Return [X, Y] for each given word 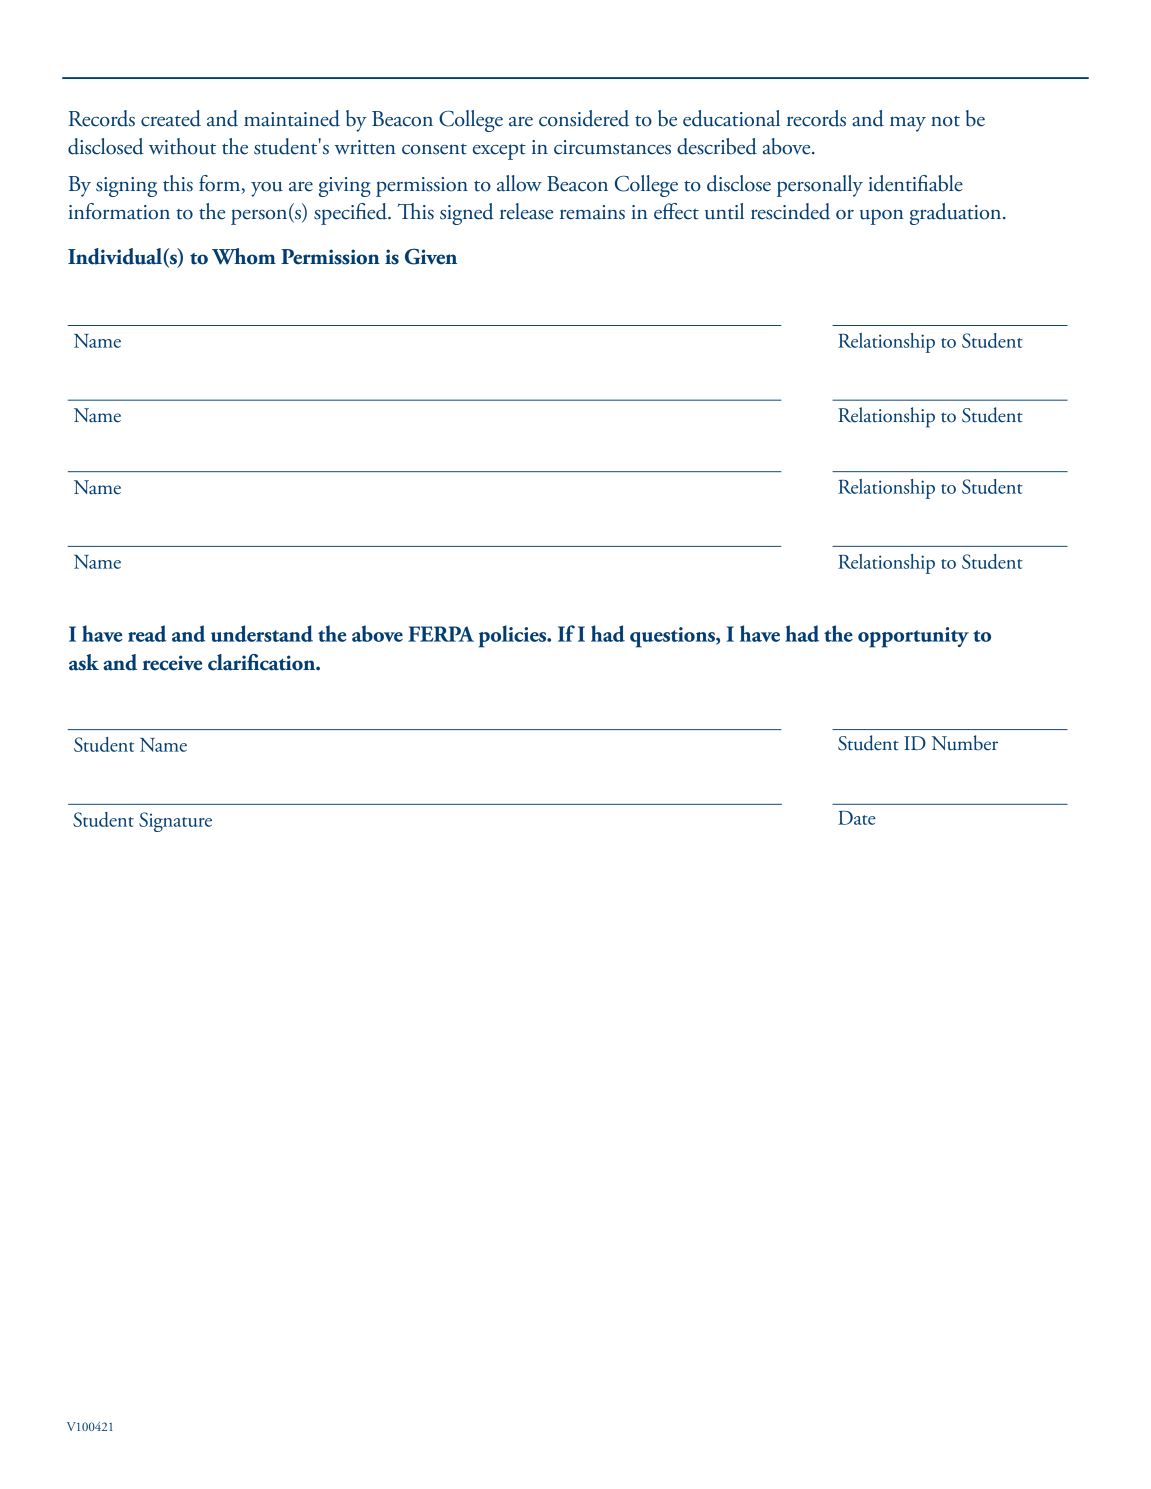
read [147, 633]
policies [514, 636]
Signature [175, 822]
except [499, 152]
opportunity [913, 637]
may [908, 124]
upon [882, 217]
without [182, 146]
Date [857, 818]
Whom [244, 256]
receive [172, 663]
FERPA [441, 634]
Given [431, 256]
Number [965, 743]
